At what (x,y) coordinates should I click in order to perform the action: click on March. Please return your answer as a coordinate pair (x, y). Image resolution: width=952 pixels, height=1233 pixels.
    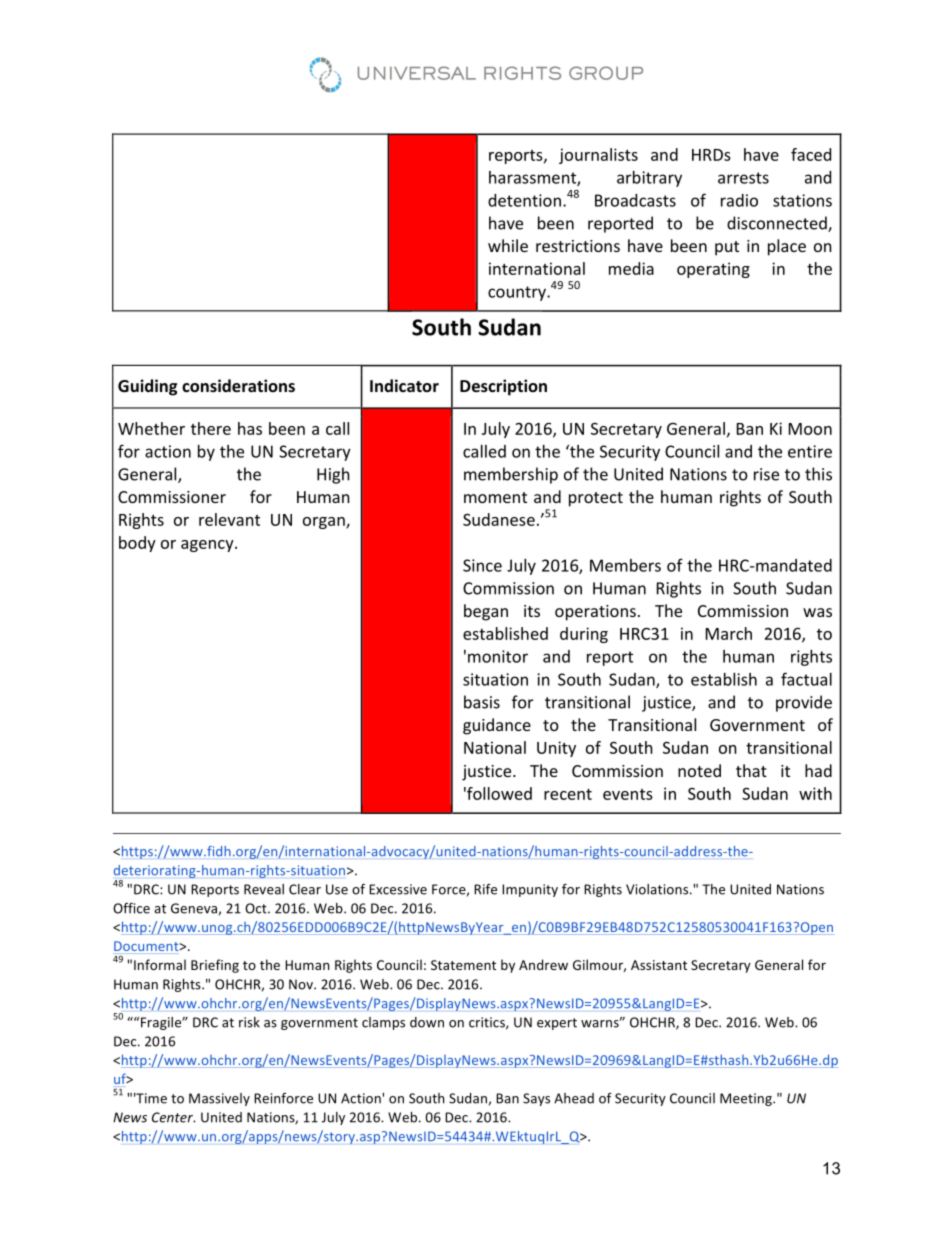
    Looking at the image, I should click on (729, 633).
